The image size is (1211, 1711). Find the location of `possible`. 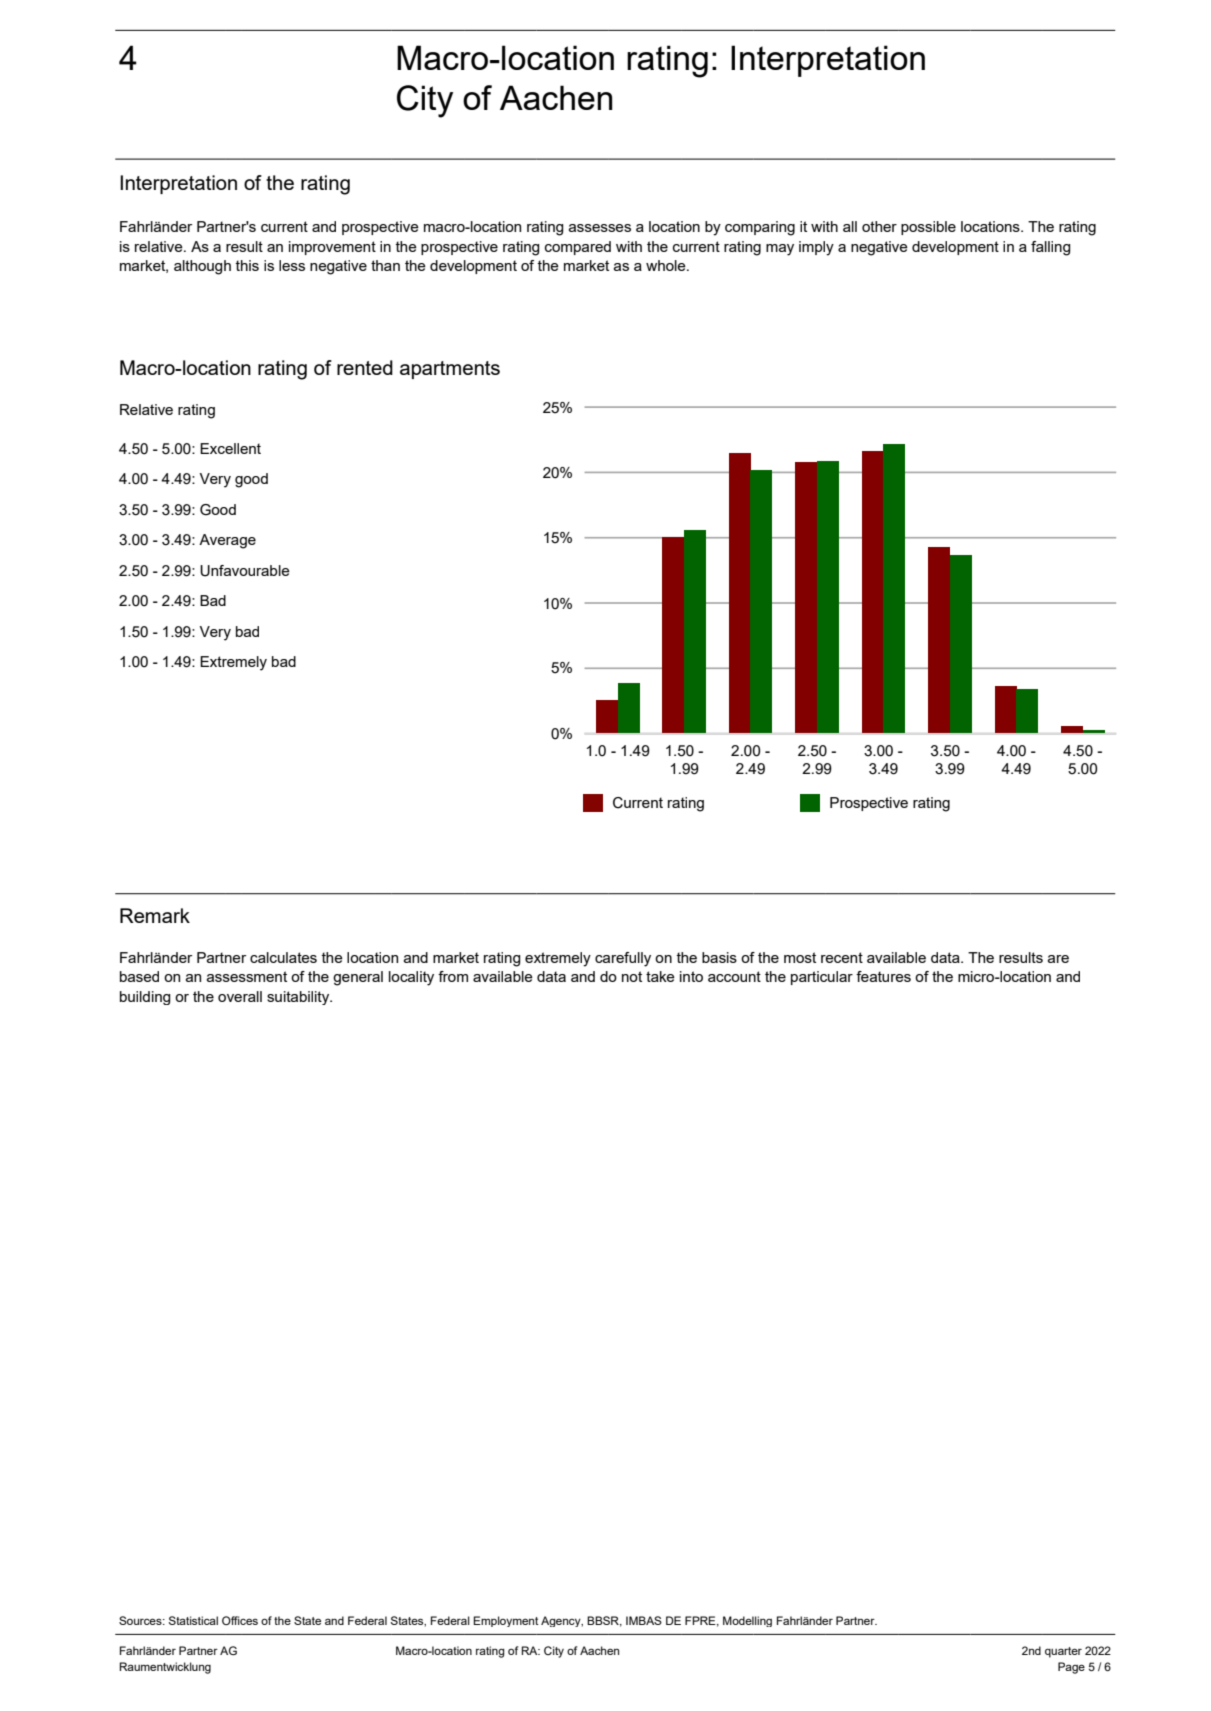

possible is located at coordinates (928, 228).
